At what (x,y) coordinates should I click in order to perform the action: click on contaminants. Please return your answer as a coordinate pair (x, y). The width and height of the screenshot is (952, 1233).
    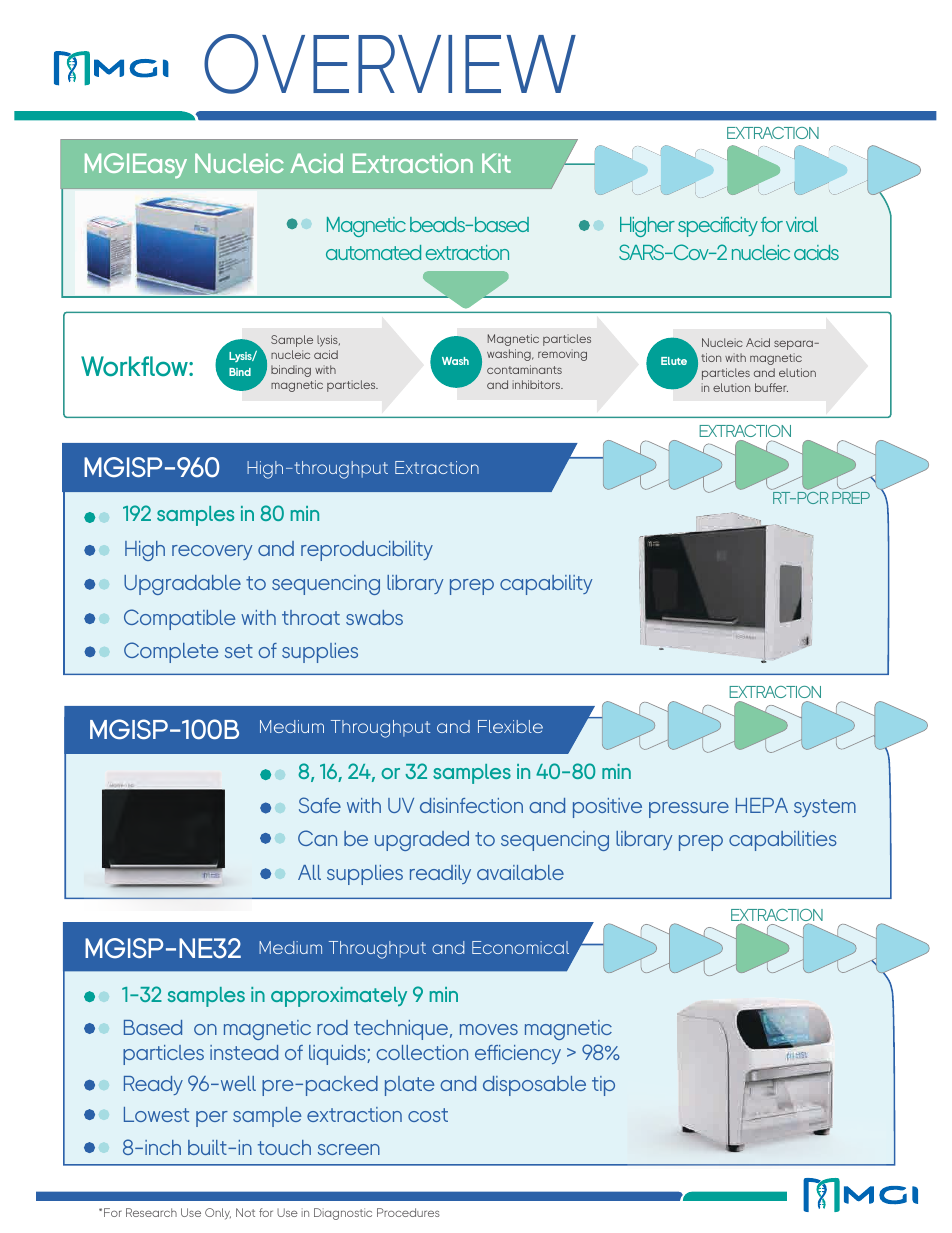
    Looking at the image, I should click on (524, 369).
